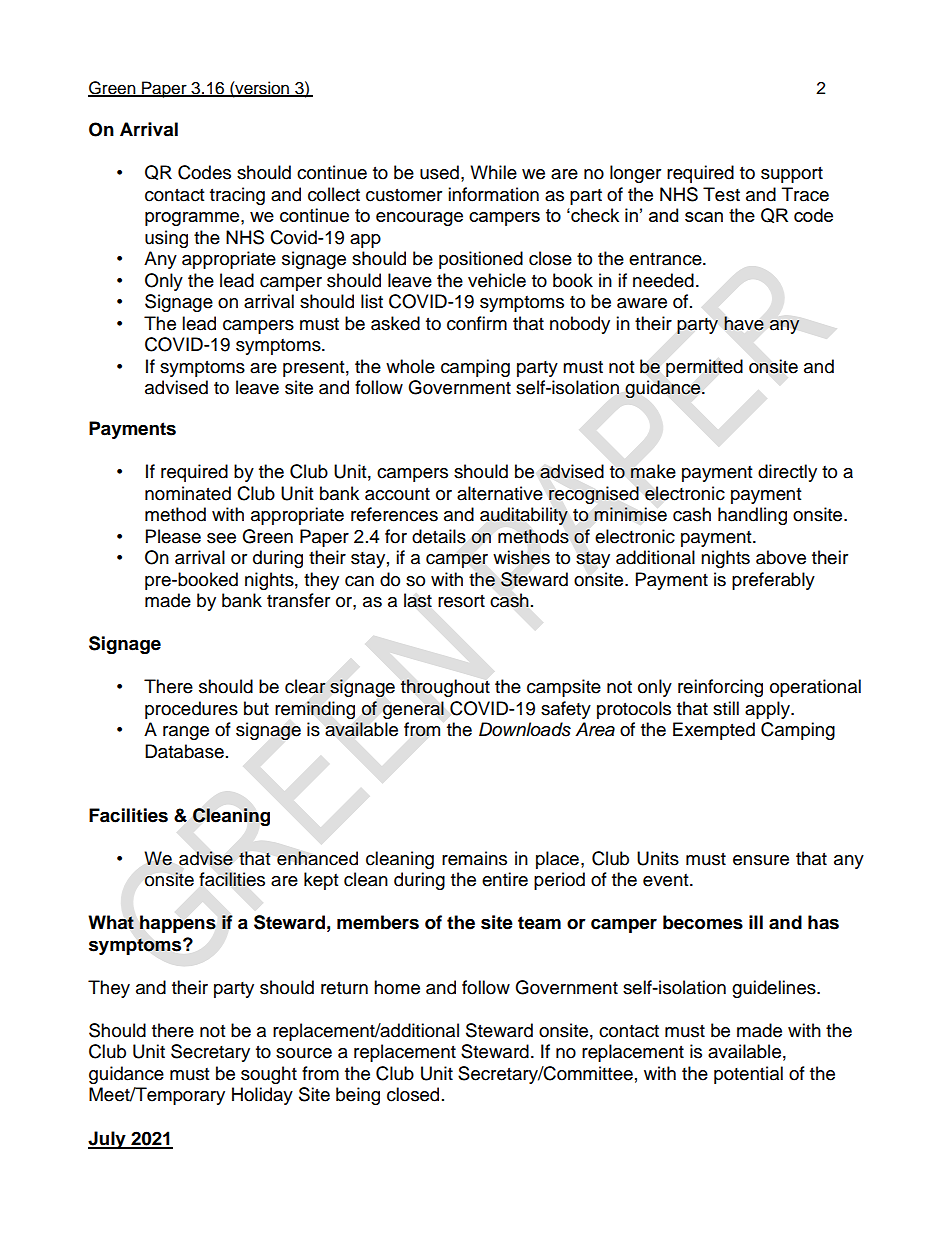 The image size is (952, 1233). Describe the element at coordinates (539, 923) in the document. I see `team` at that location.
